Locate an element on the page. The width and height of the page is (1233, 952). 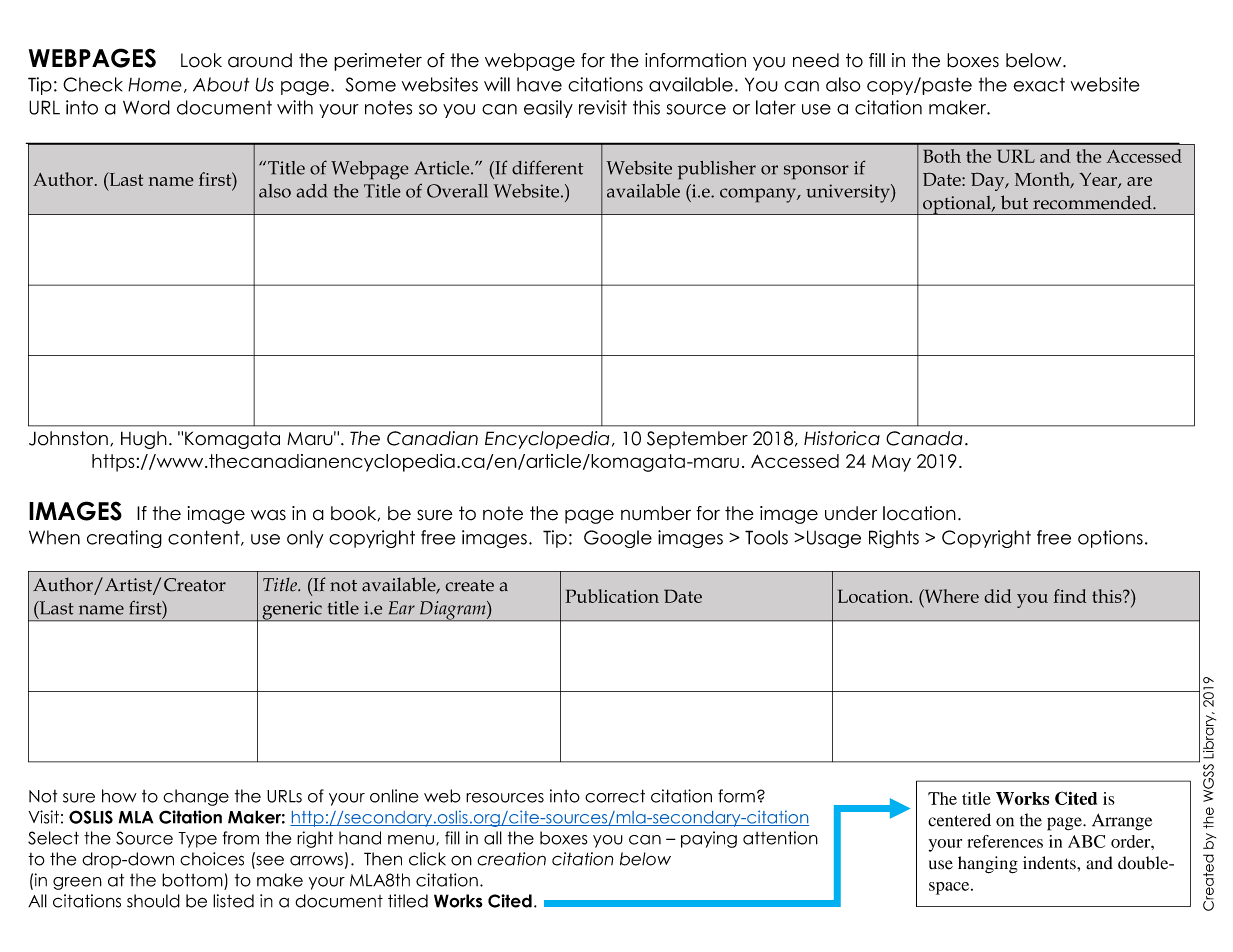
correct is located at coordinates (615, 796).
